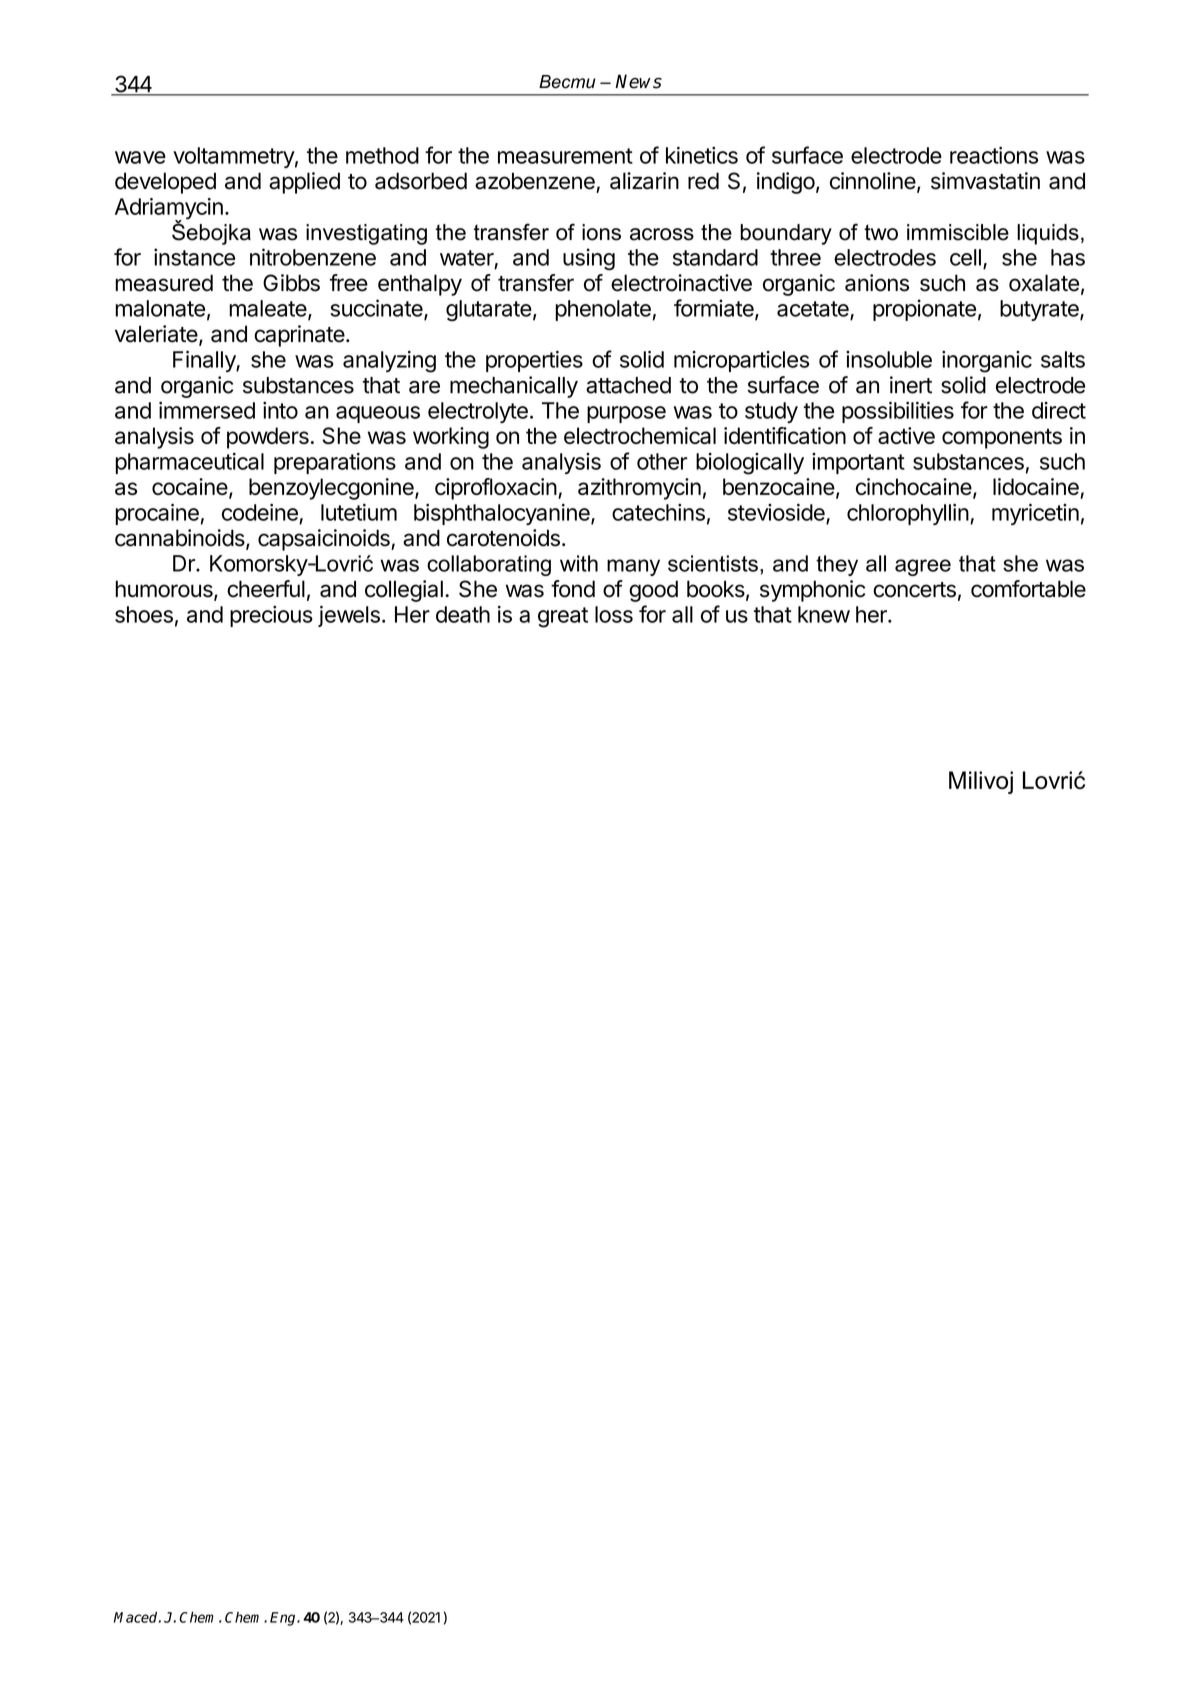 This image has width=1200, height=1697. What do you see at coordinates (985, 181) in the image?
I see `simvastatin` at bounding box center [985, 181].
